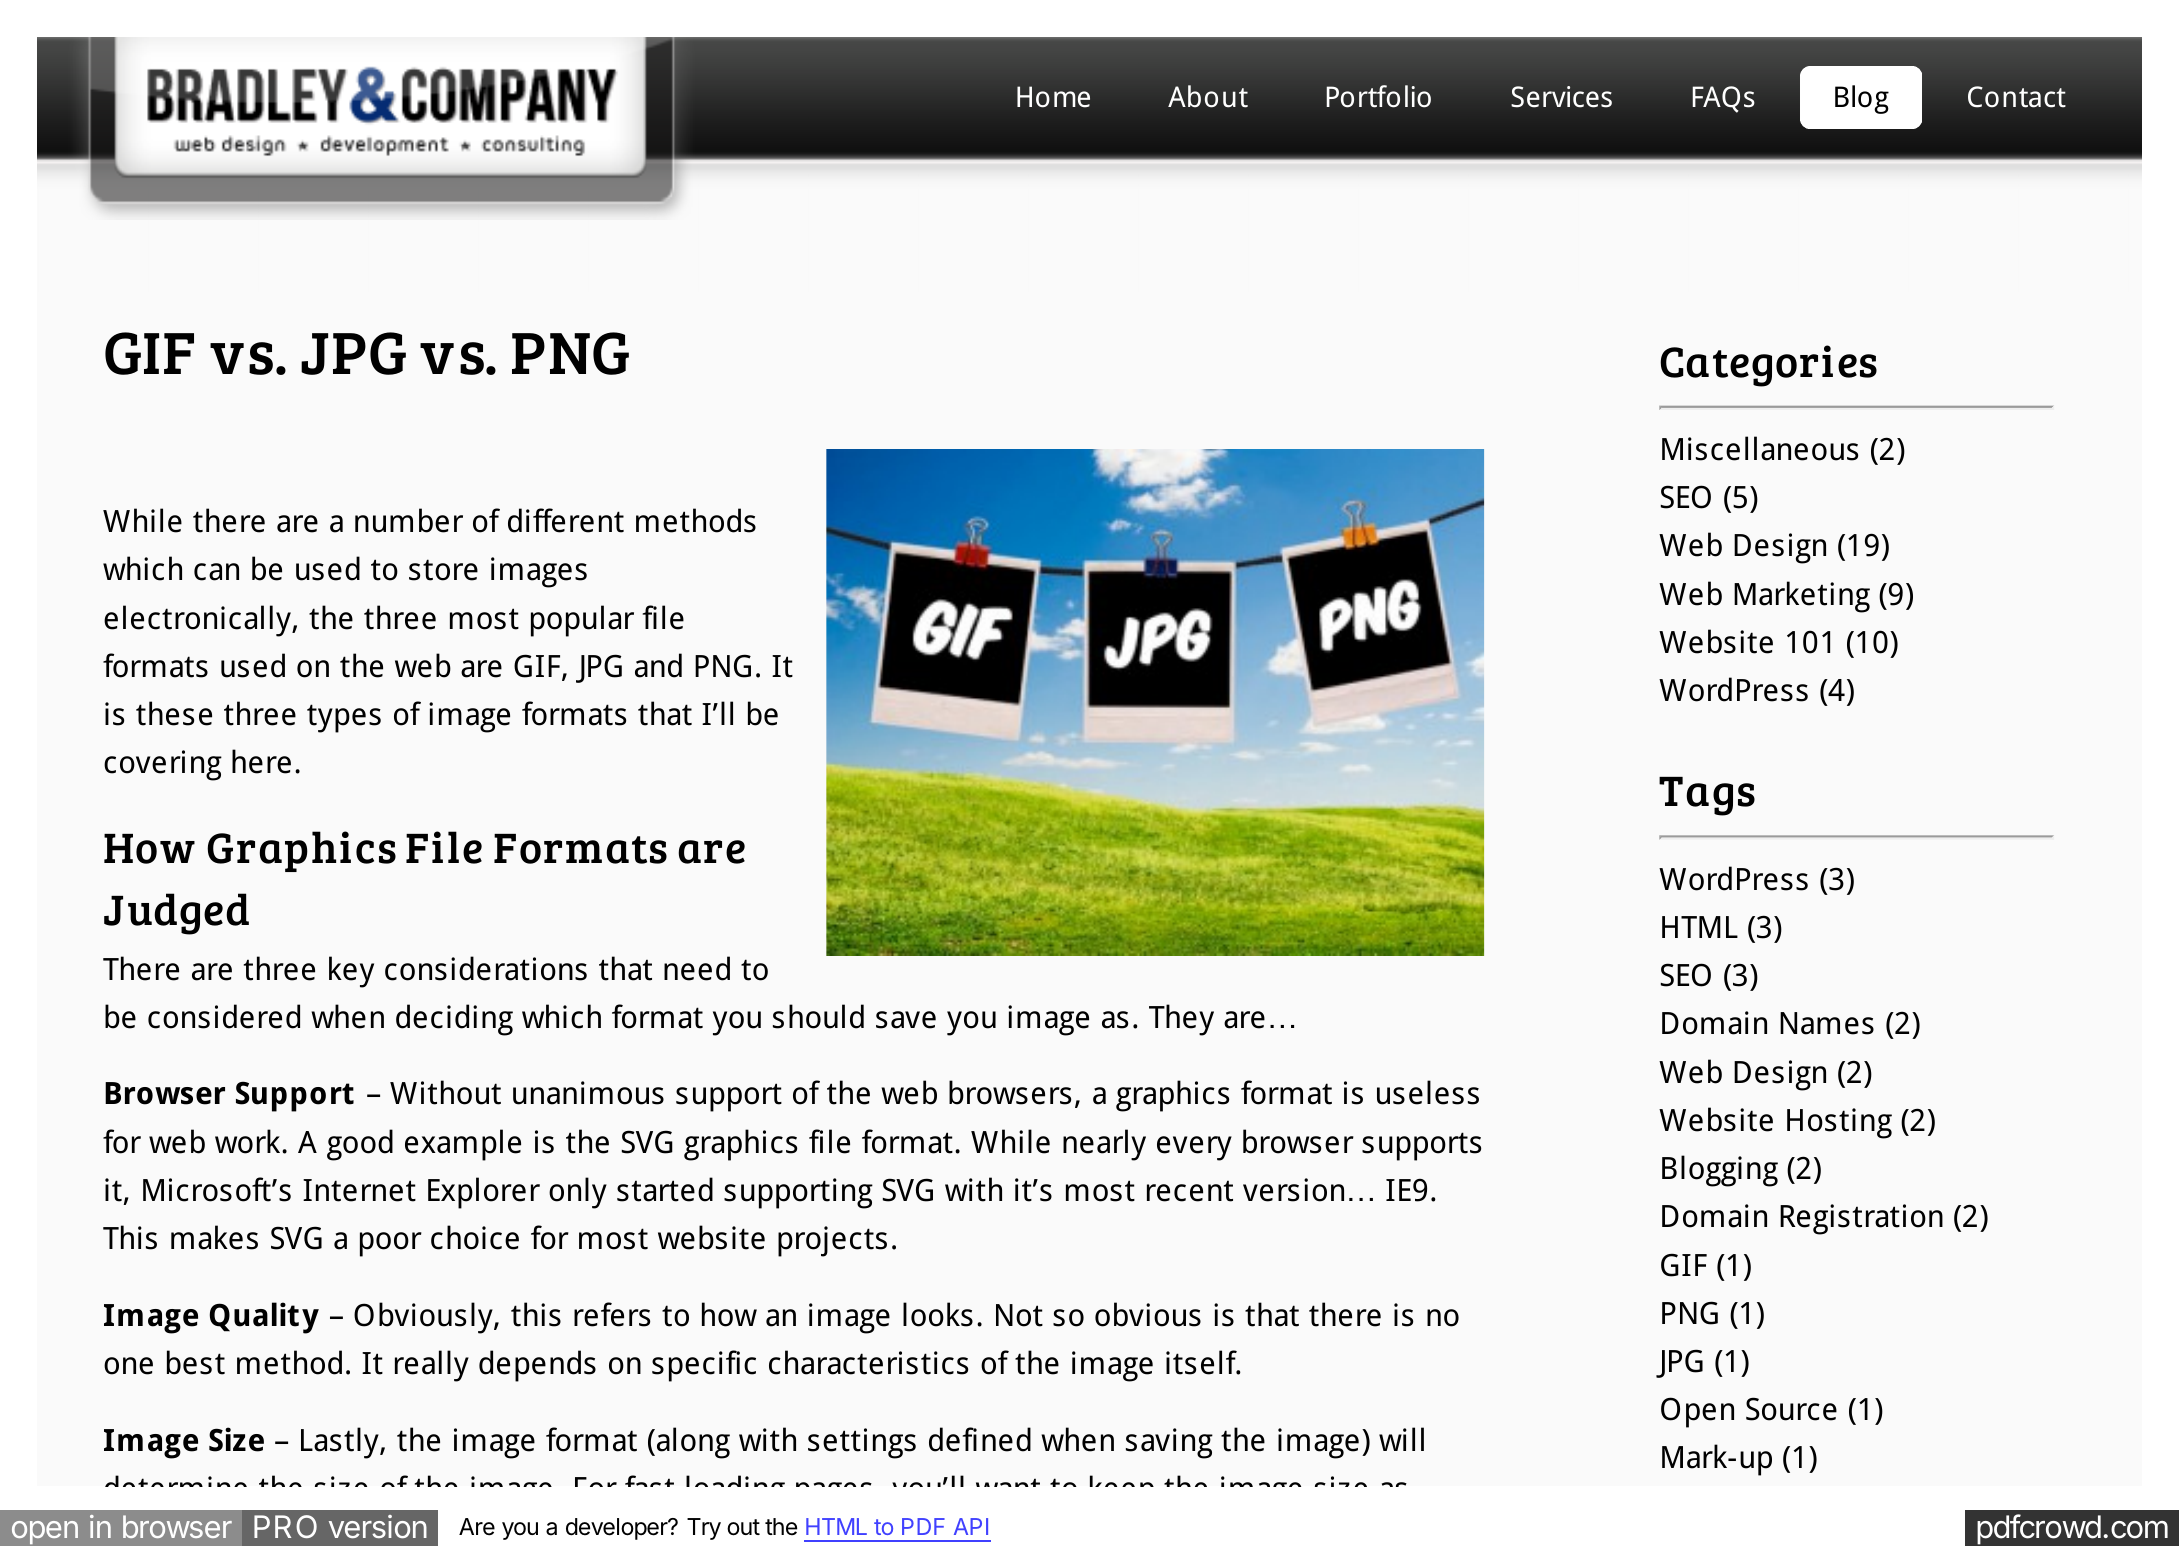 The height and width of the image is (1546, 2179). Describe the element at coordinates (1839, 1123) in the image. I see `Hosting` at that location.
